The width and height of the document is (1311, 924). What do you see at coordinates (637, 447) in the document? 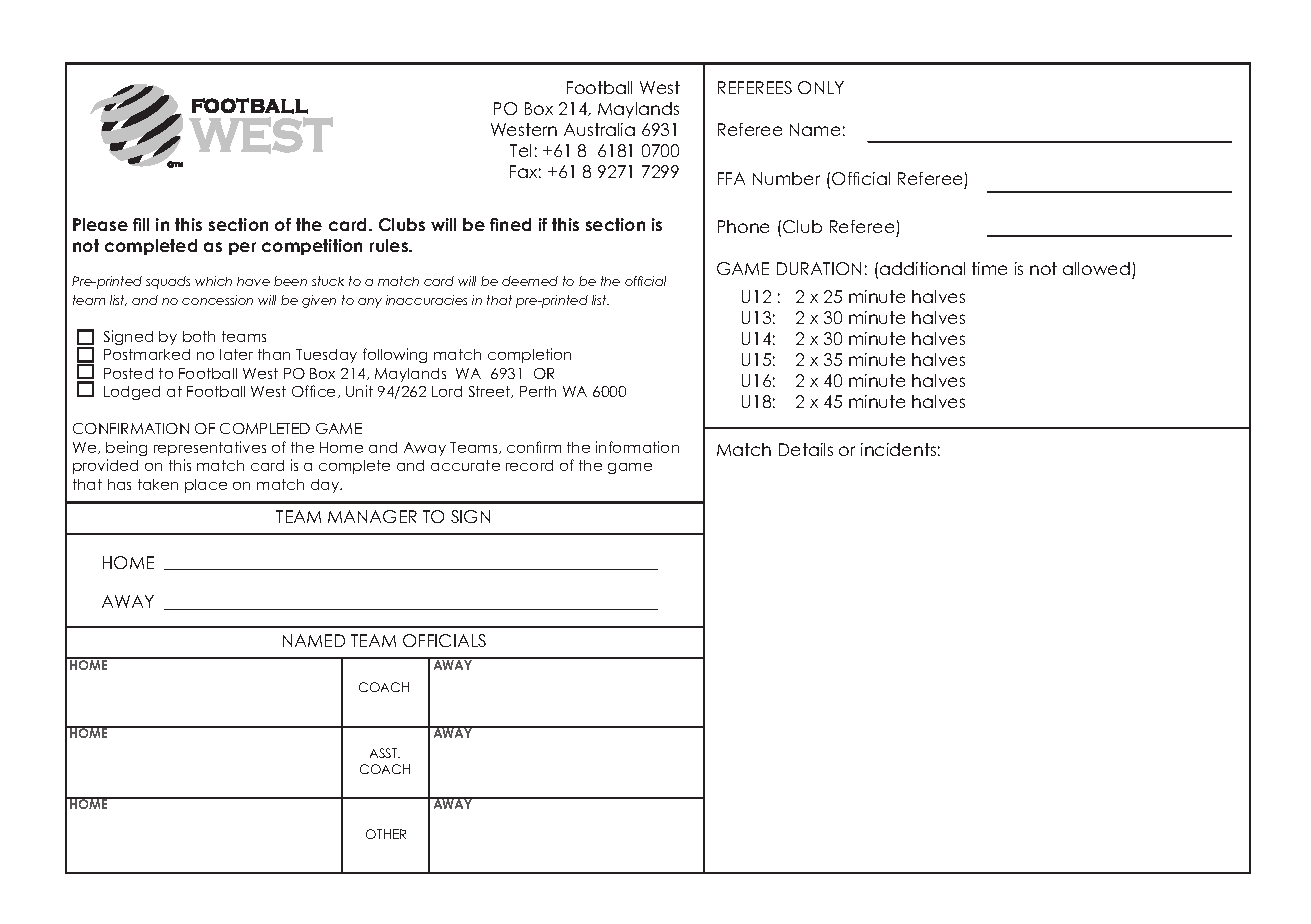
I see `information` at bounding box center [637, 447].
